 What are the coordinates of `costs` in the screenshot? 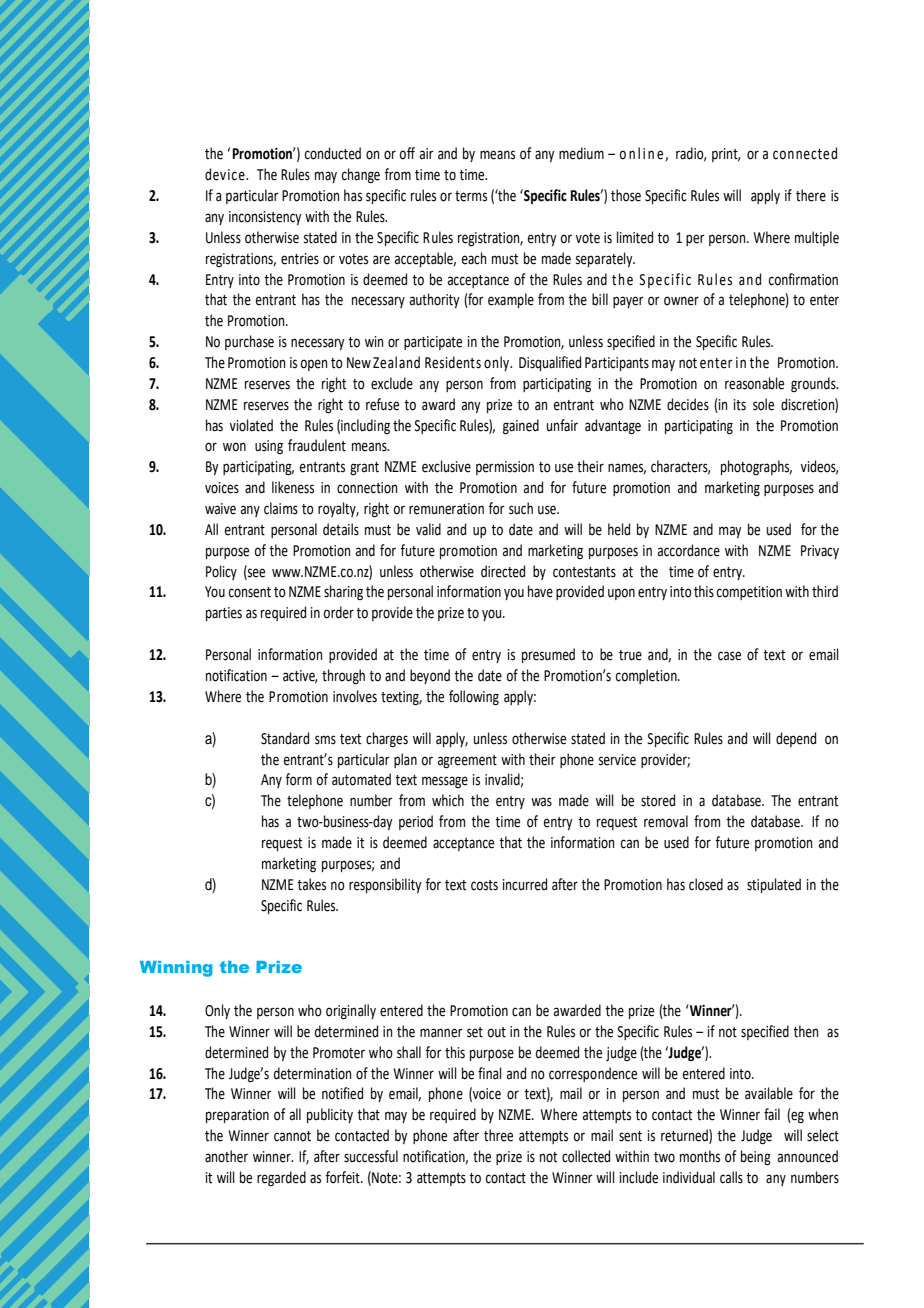 It's located at (484, 885).
